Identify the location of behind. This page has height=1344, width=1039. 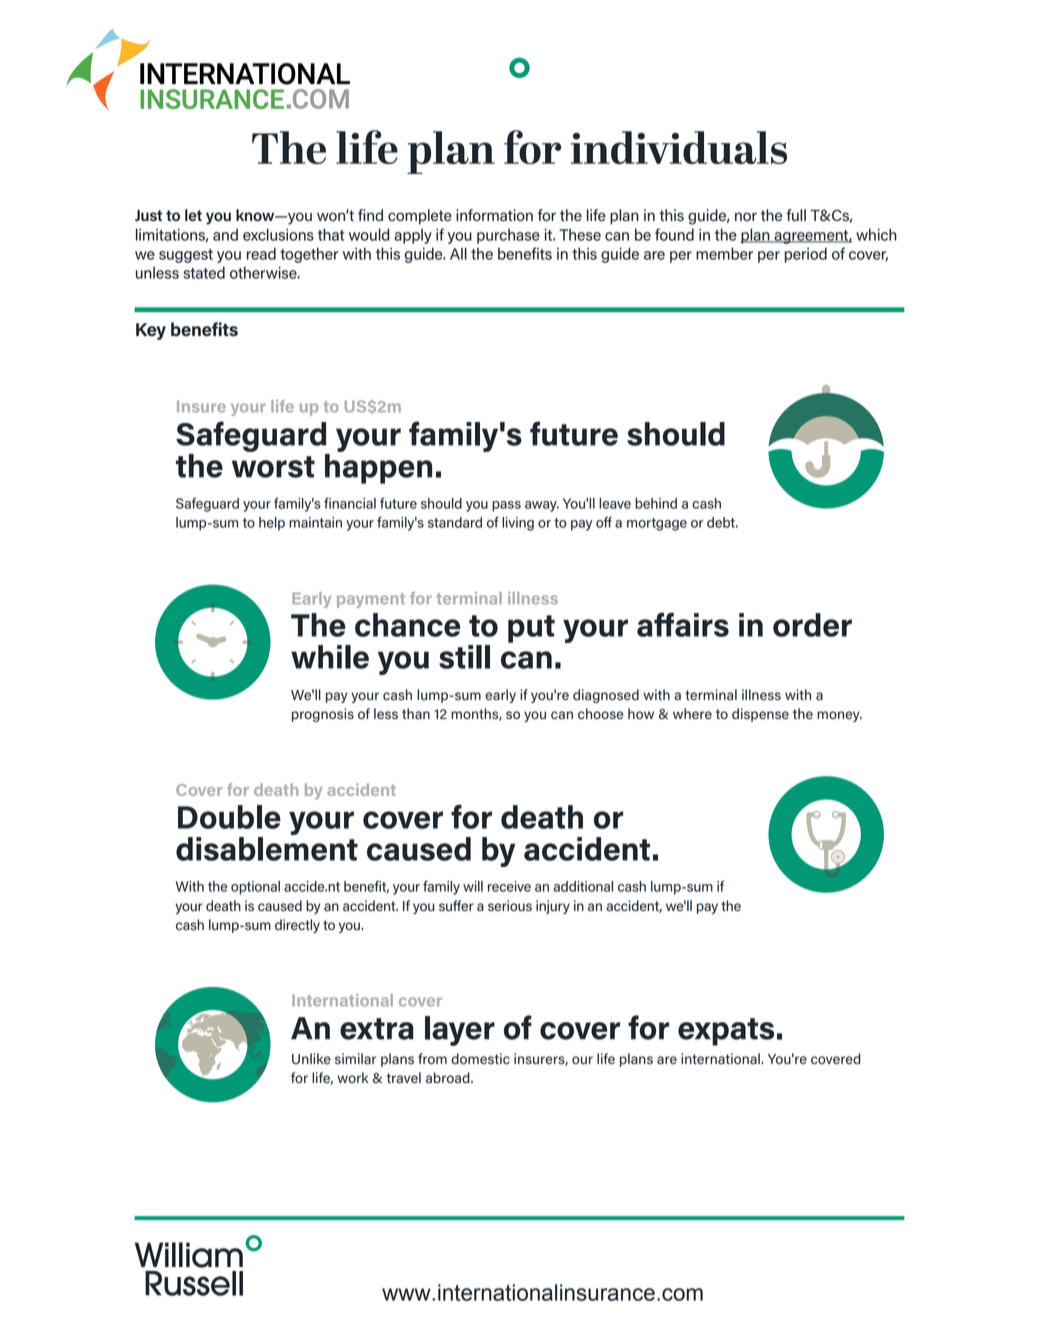
(656, 503).
